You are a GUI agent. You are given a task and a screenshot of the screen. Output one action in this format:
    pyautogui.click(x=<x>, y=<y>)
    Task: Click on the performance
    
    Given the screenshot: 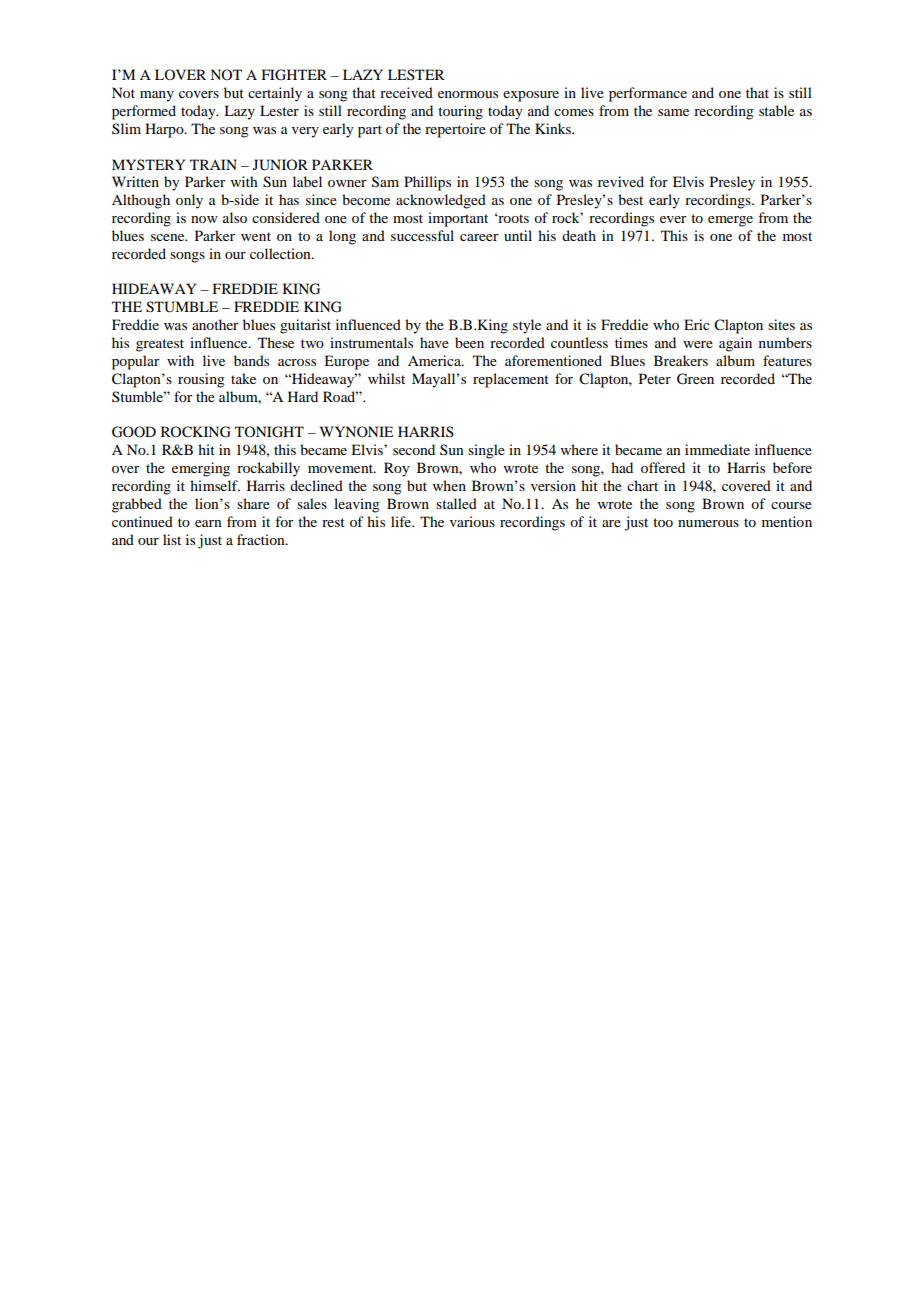 What is the action you would take?
    pyautogui.click(x=648, y=94)
